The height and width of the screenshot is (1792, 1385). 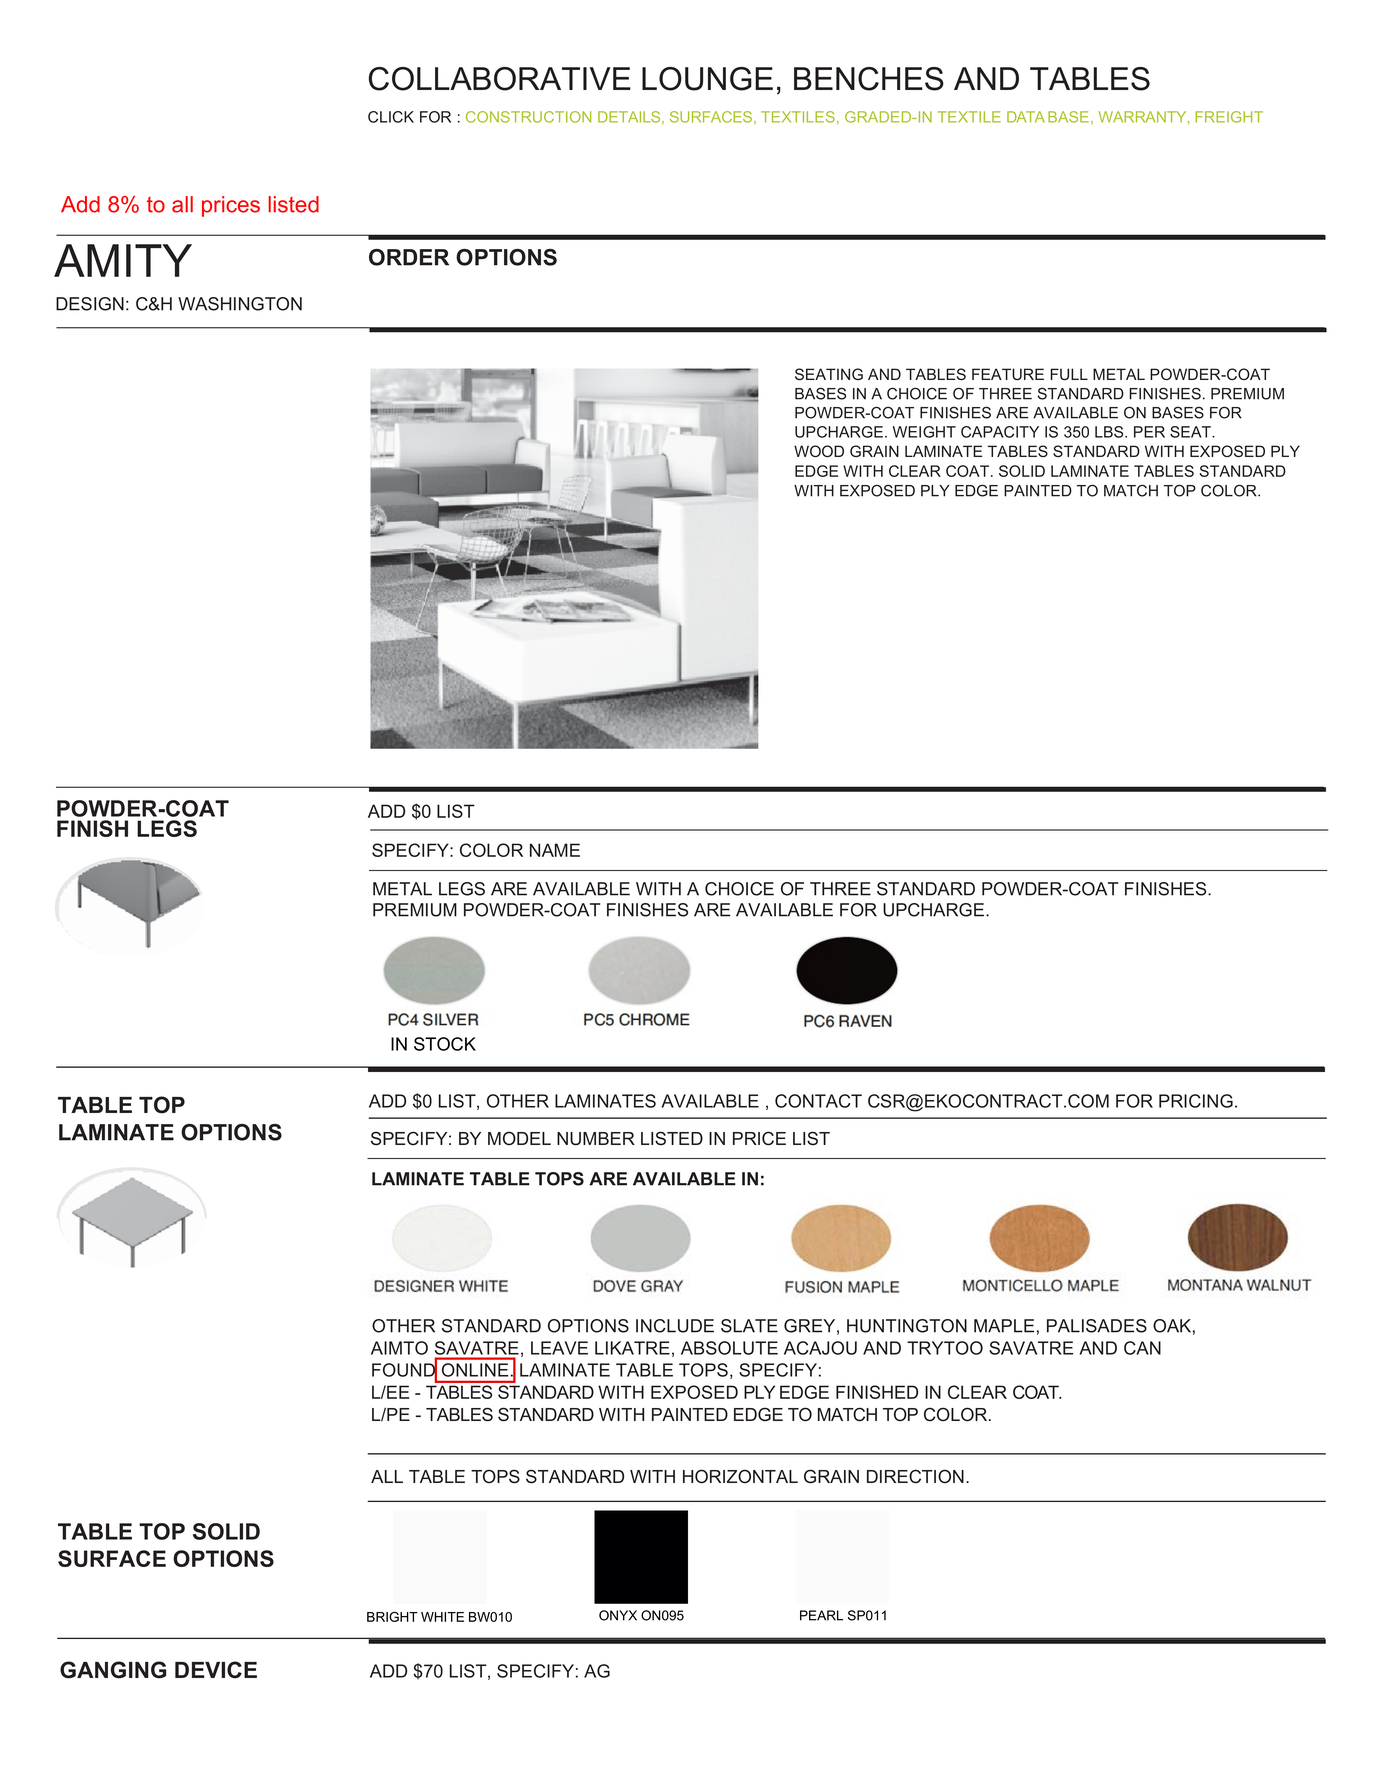 I want to click on PRICING, so click(x=1196, y=1101).
